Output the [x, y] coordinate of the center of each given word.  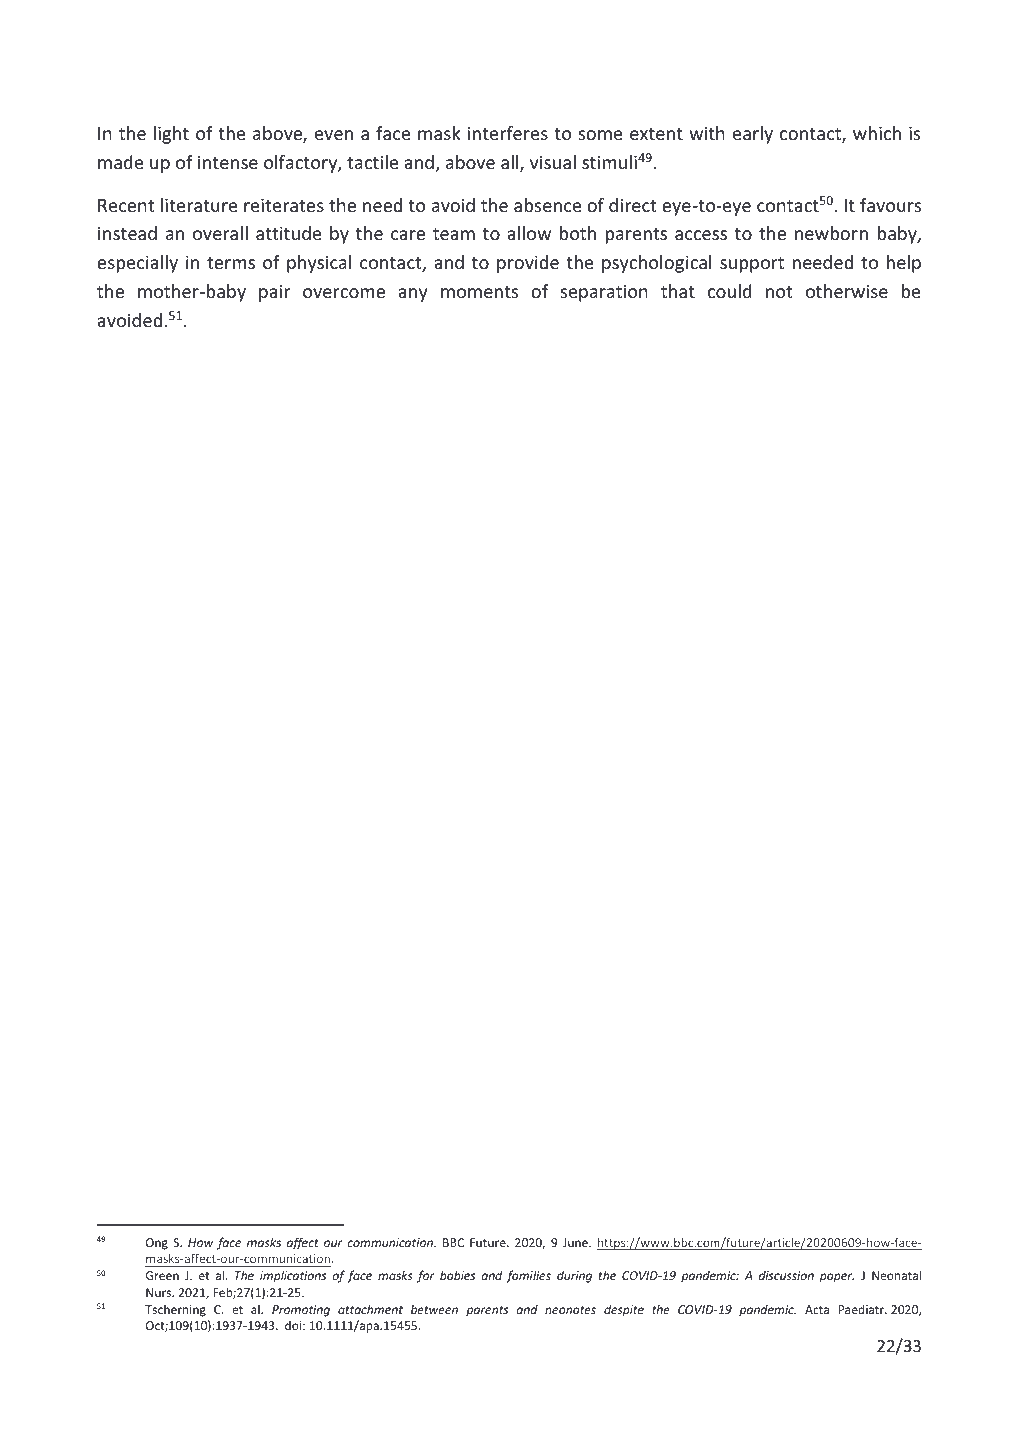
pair [274, 293]
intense [228, 162]
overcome [344, 293]
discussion [786, 1275]
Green [162, 1275]
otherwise [847, 291]
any [413, 295]
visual [553, 162]
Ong [157, 1244]
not [779, 292]
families [528, 1276]
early [753, 135]
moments [479, 292]
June [576, 1242]
